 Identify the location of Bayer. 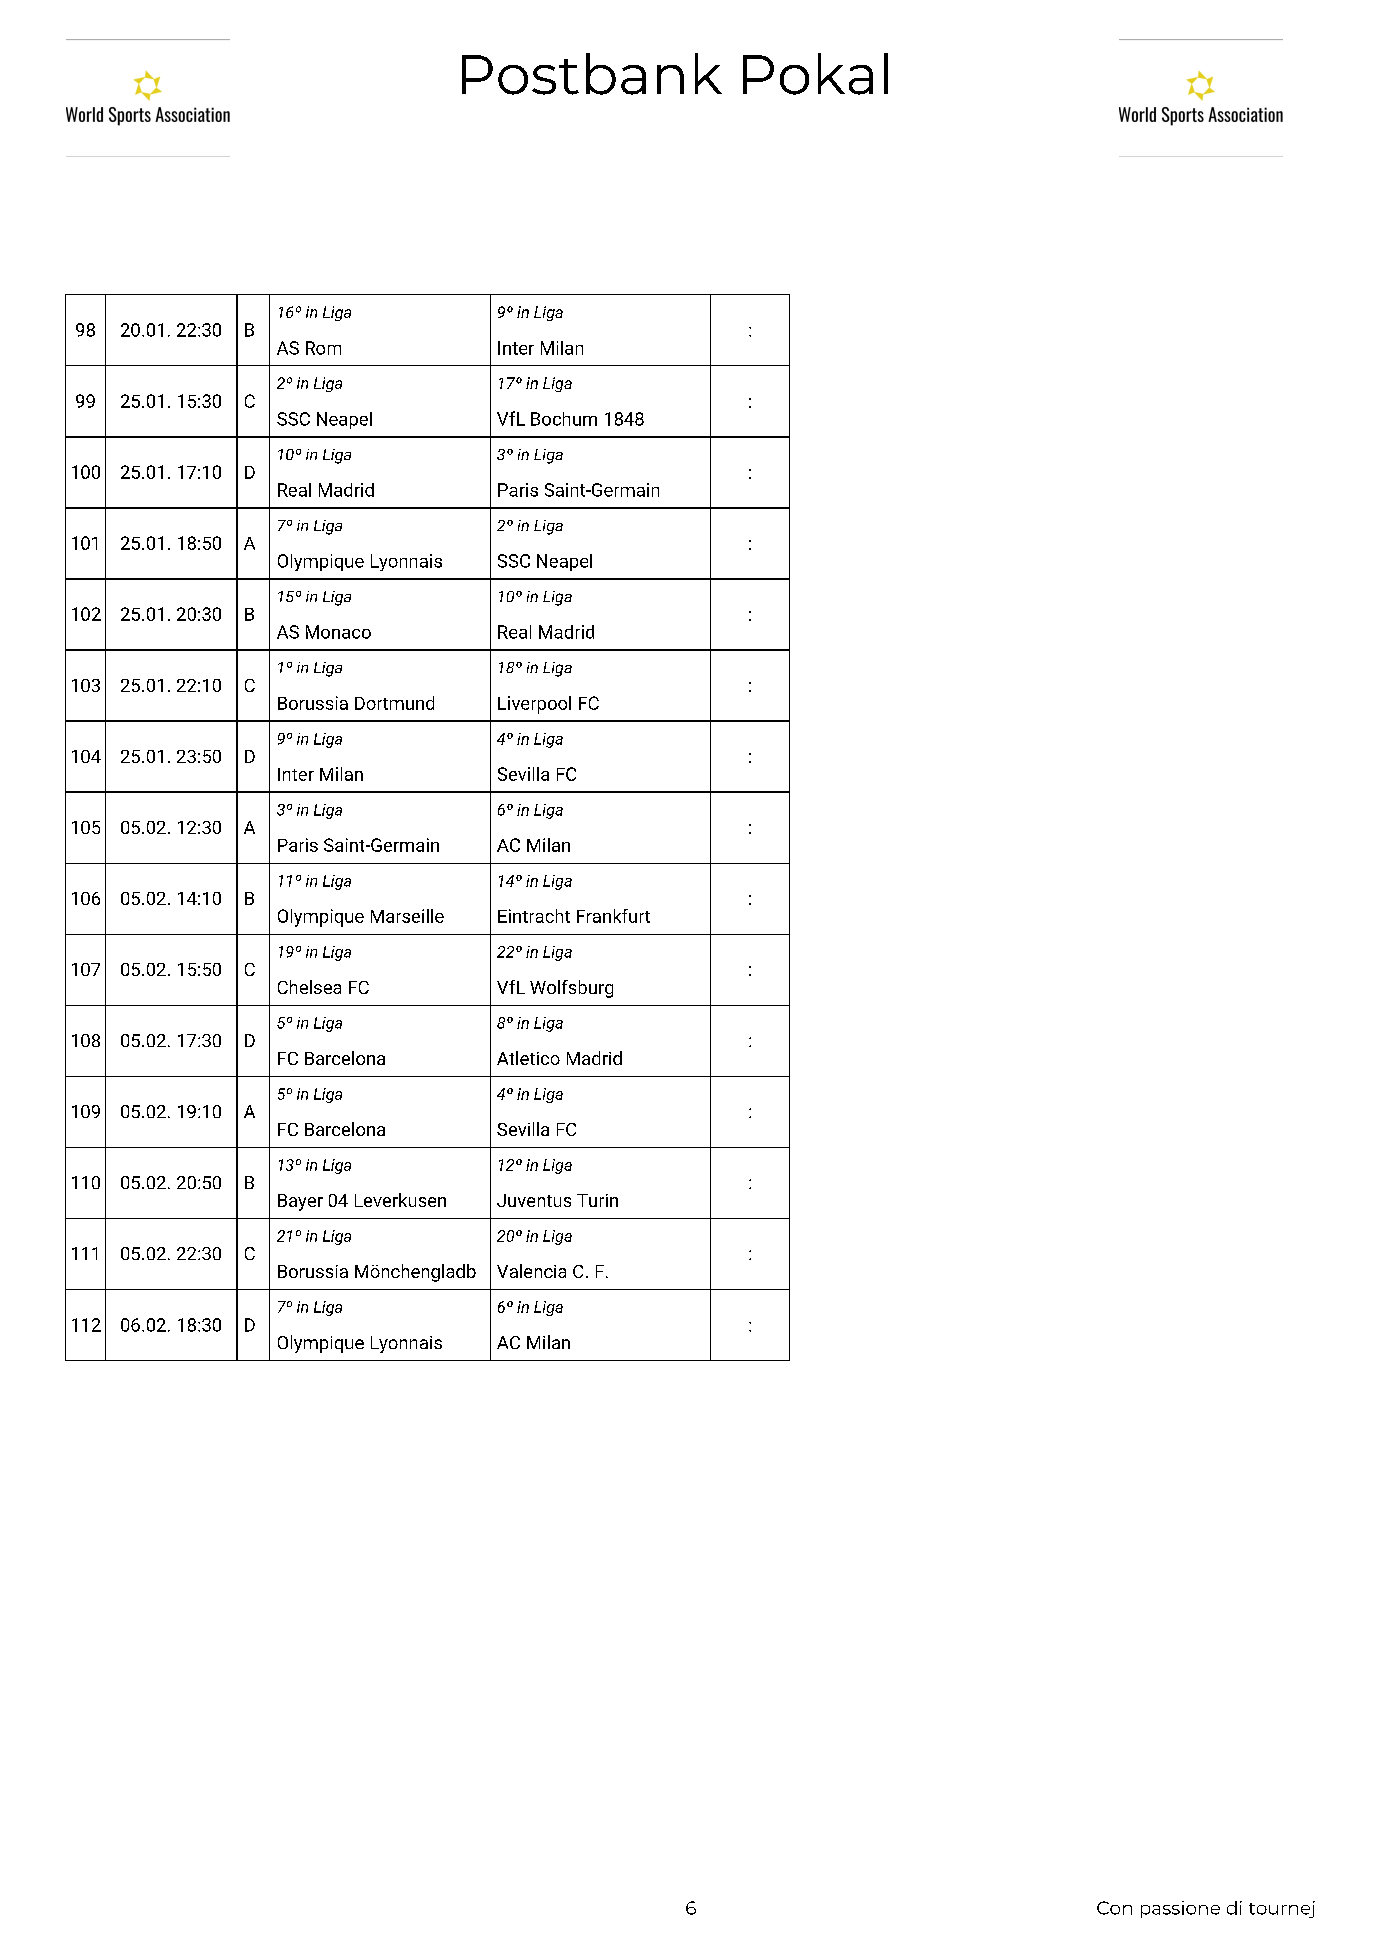
(300, 1202).
